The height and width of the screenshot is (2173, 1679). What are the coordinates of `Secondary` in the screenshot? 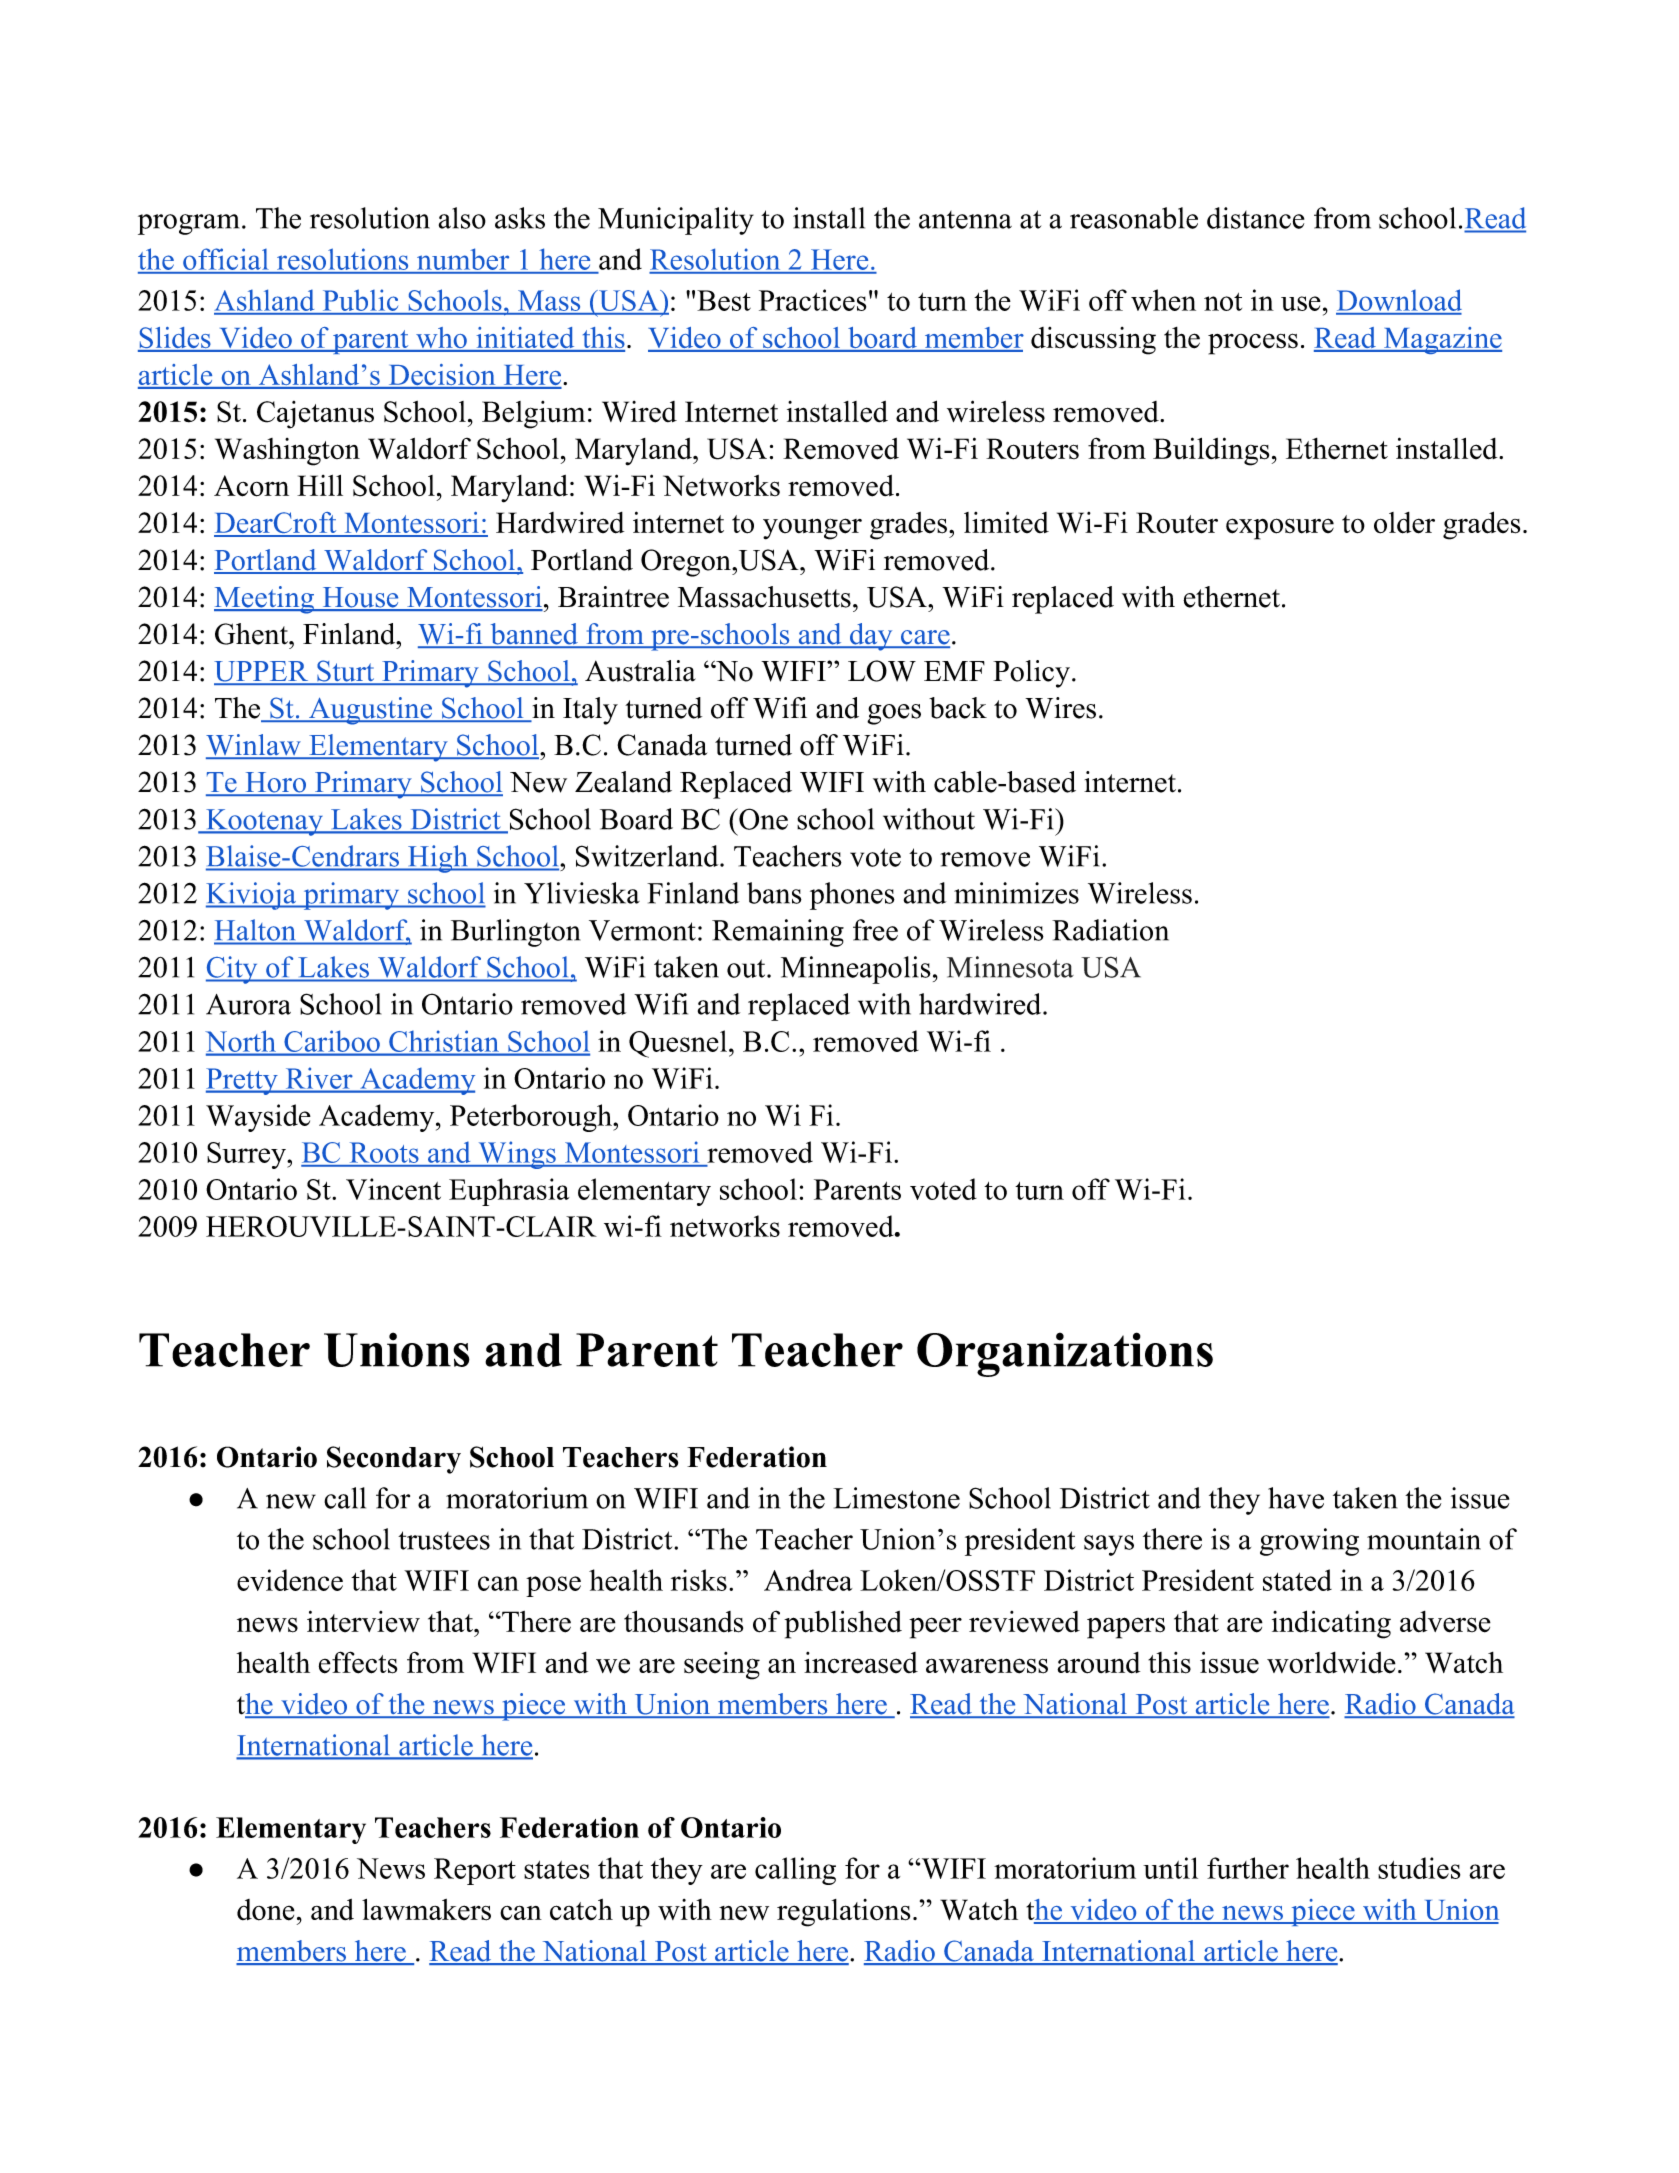 It's located at (394, 1460).
